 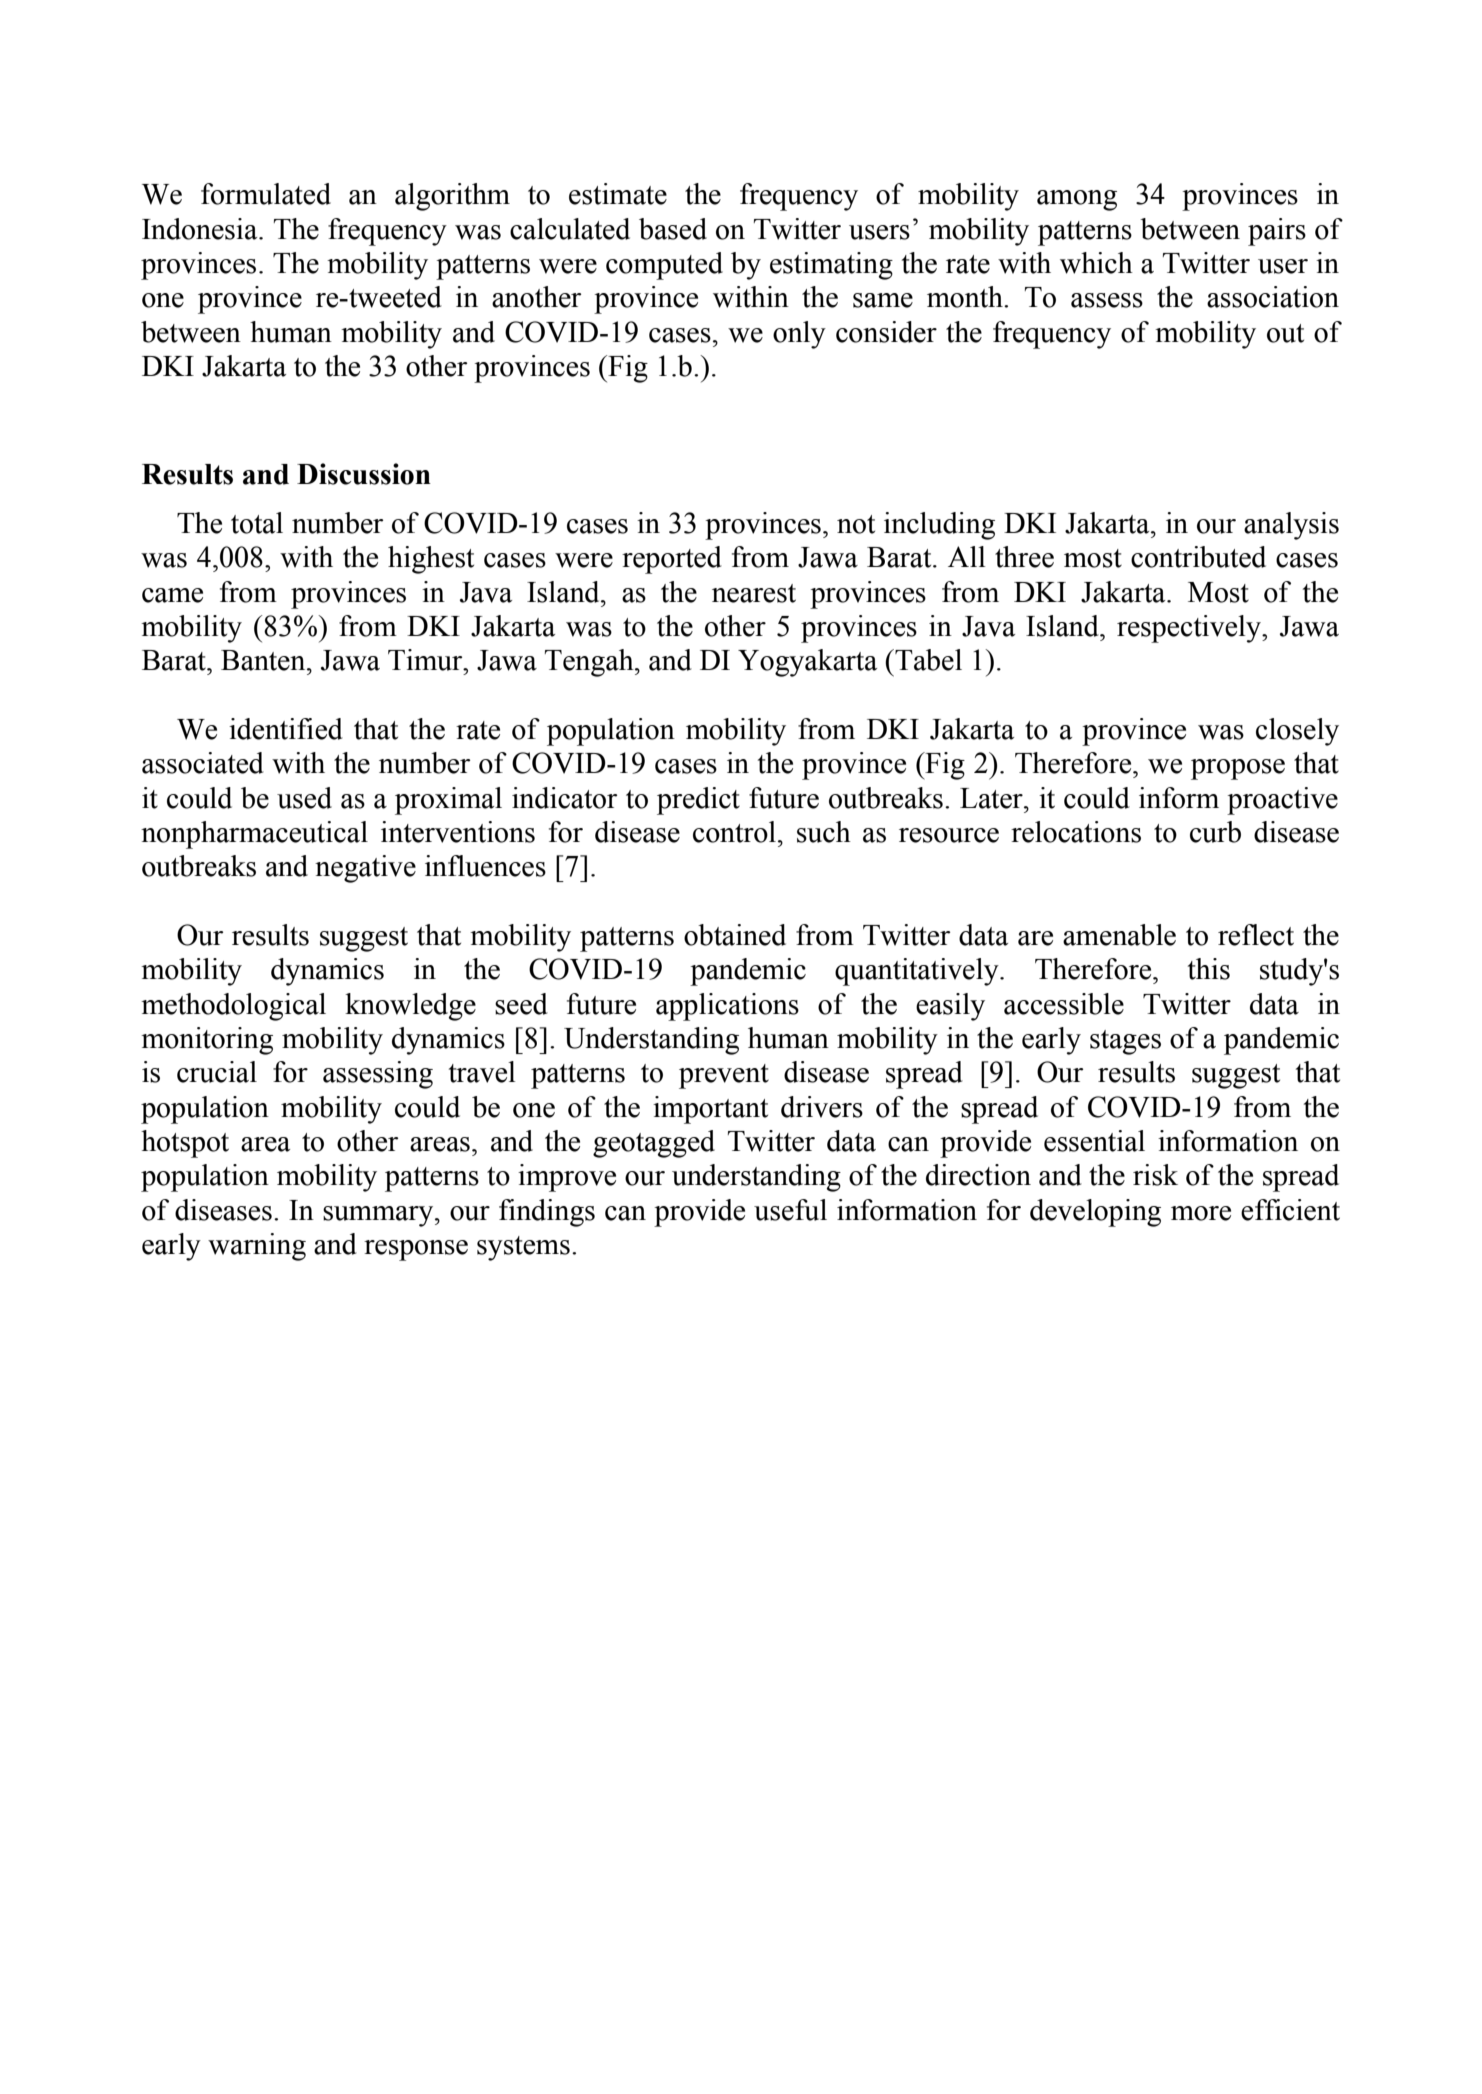 I want to click on contributed, so click(x=1198, y=557).
